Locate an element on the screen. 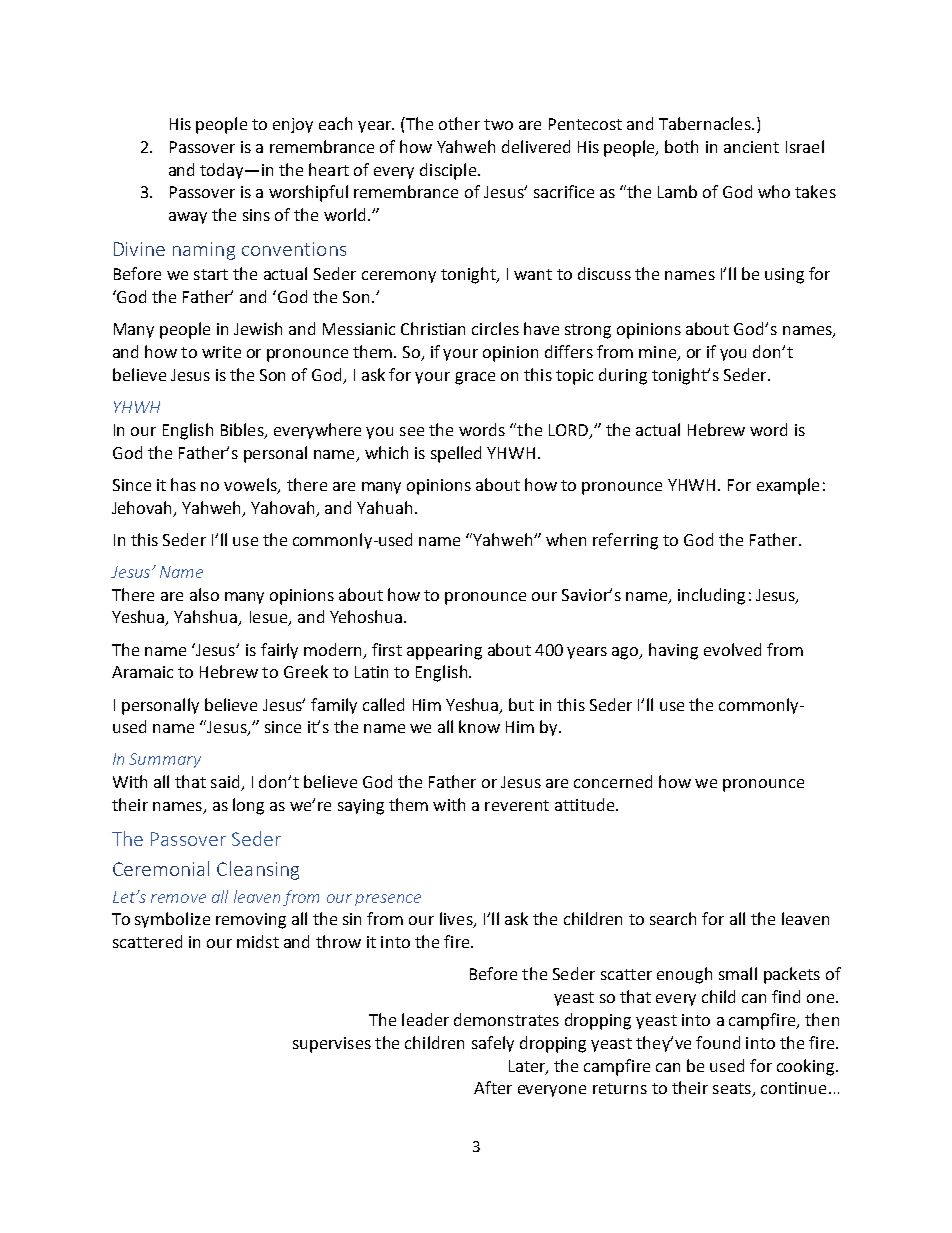  safely is located at coordinates (493, 1044).
